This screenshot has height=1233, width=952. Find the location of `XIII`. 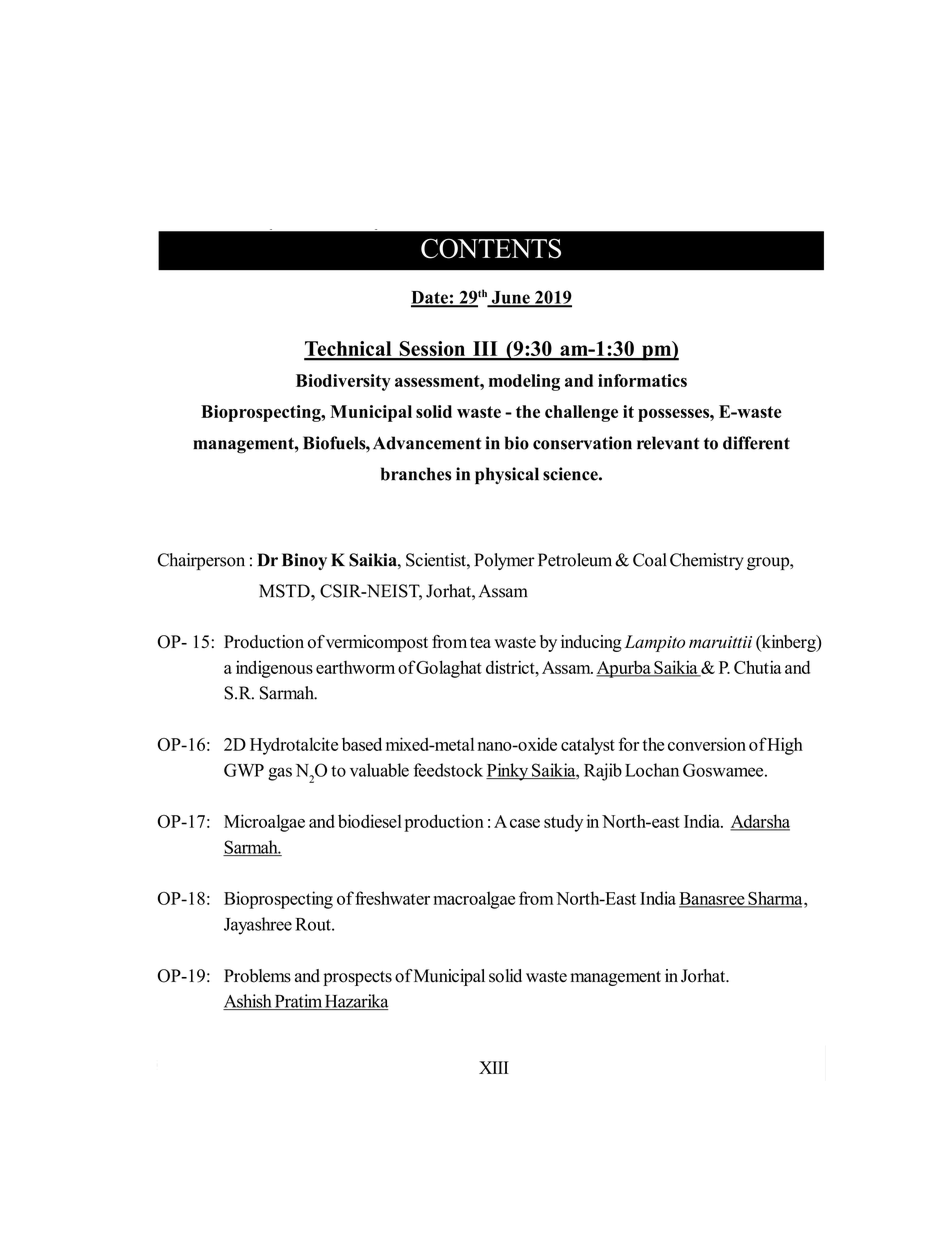

XIII is located at coordinates (494, 1067).
